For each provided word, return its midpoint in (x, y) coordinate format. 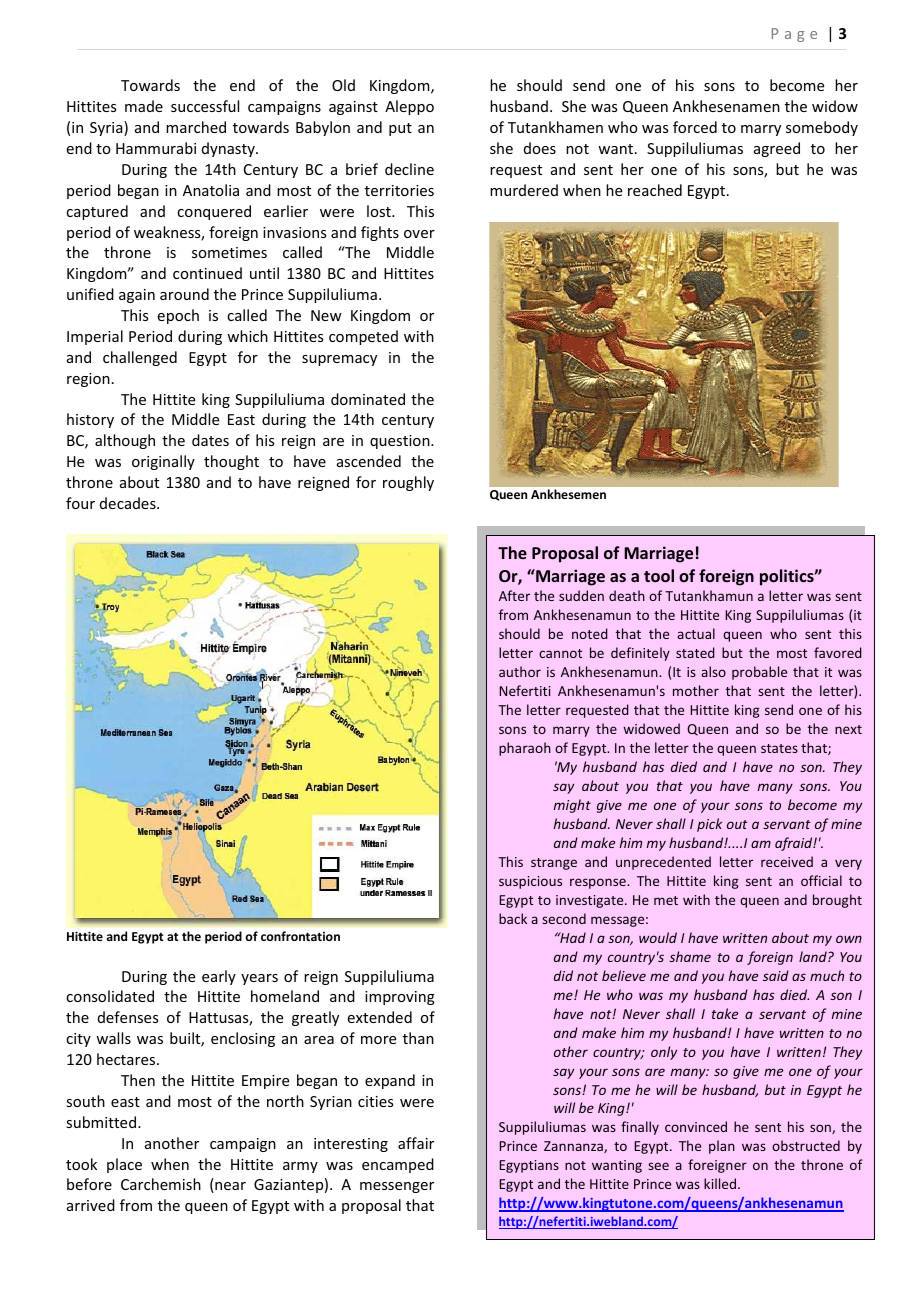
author (520, 671)
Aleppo (409, 107)
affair (416, 1143)
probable (759, 673)
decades (129, 503)
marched (196, 127)
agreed (777, 149)
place (124, 1165)
